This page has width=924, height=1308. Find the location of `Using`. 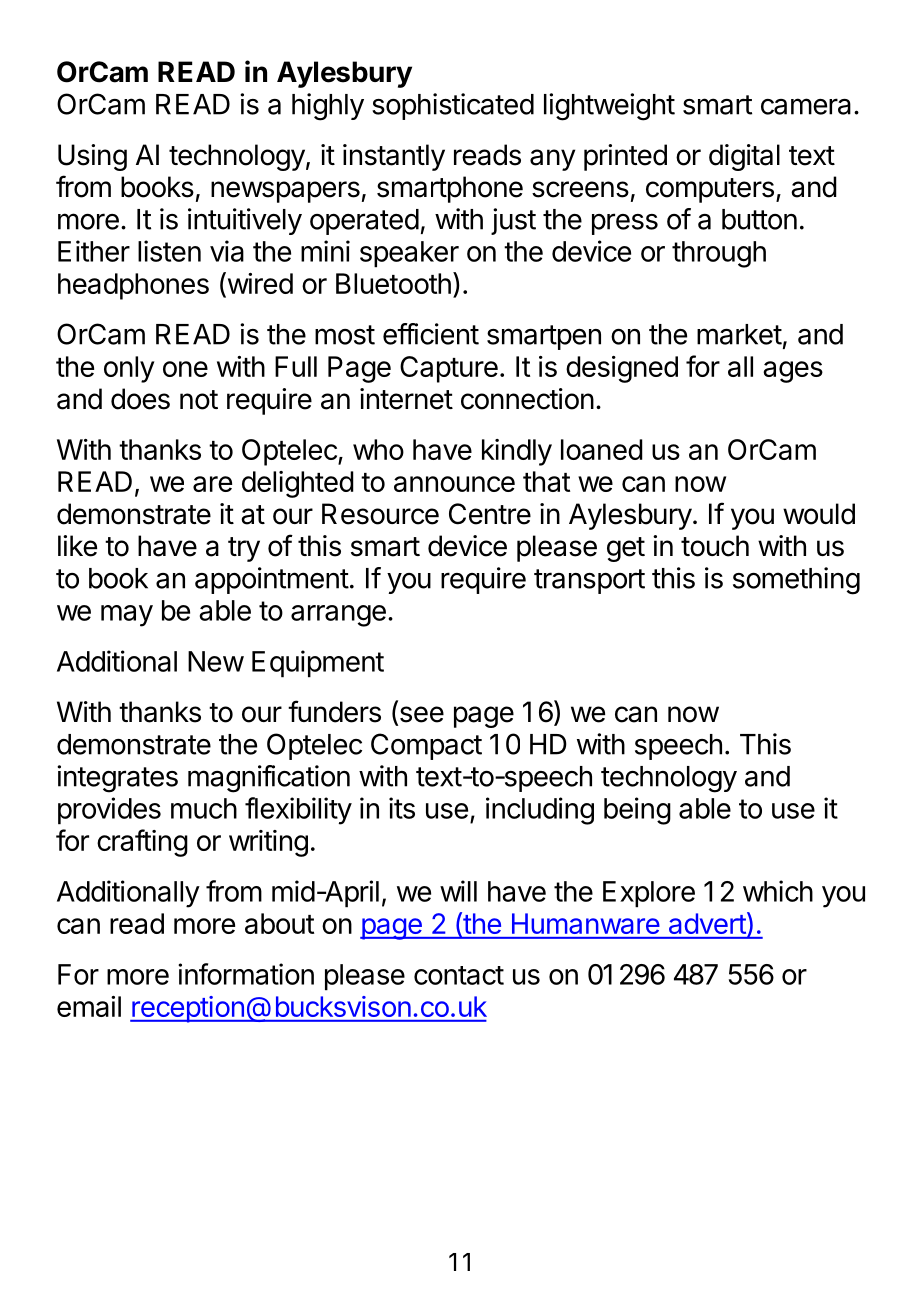

Using is located at coordinates (92, 157).
